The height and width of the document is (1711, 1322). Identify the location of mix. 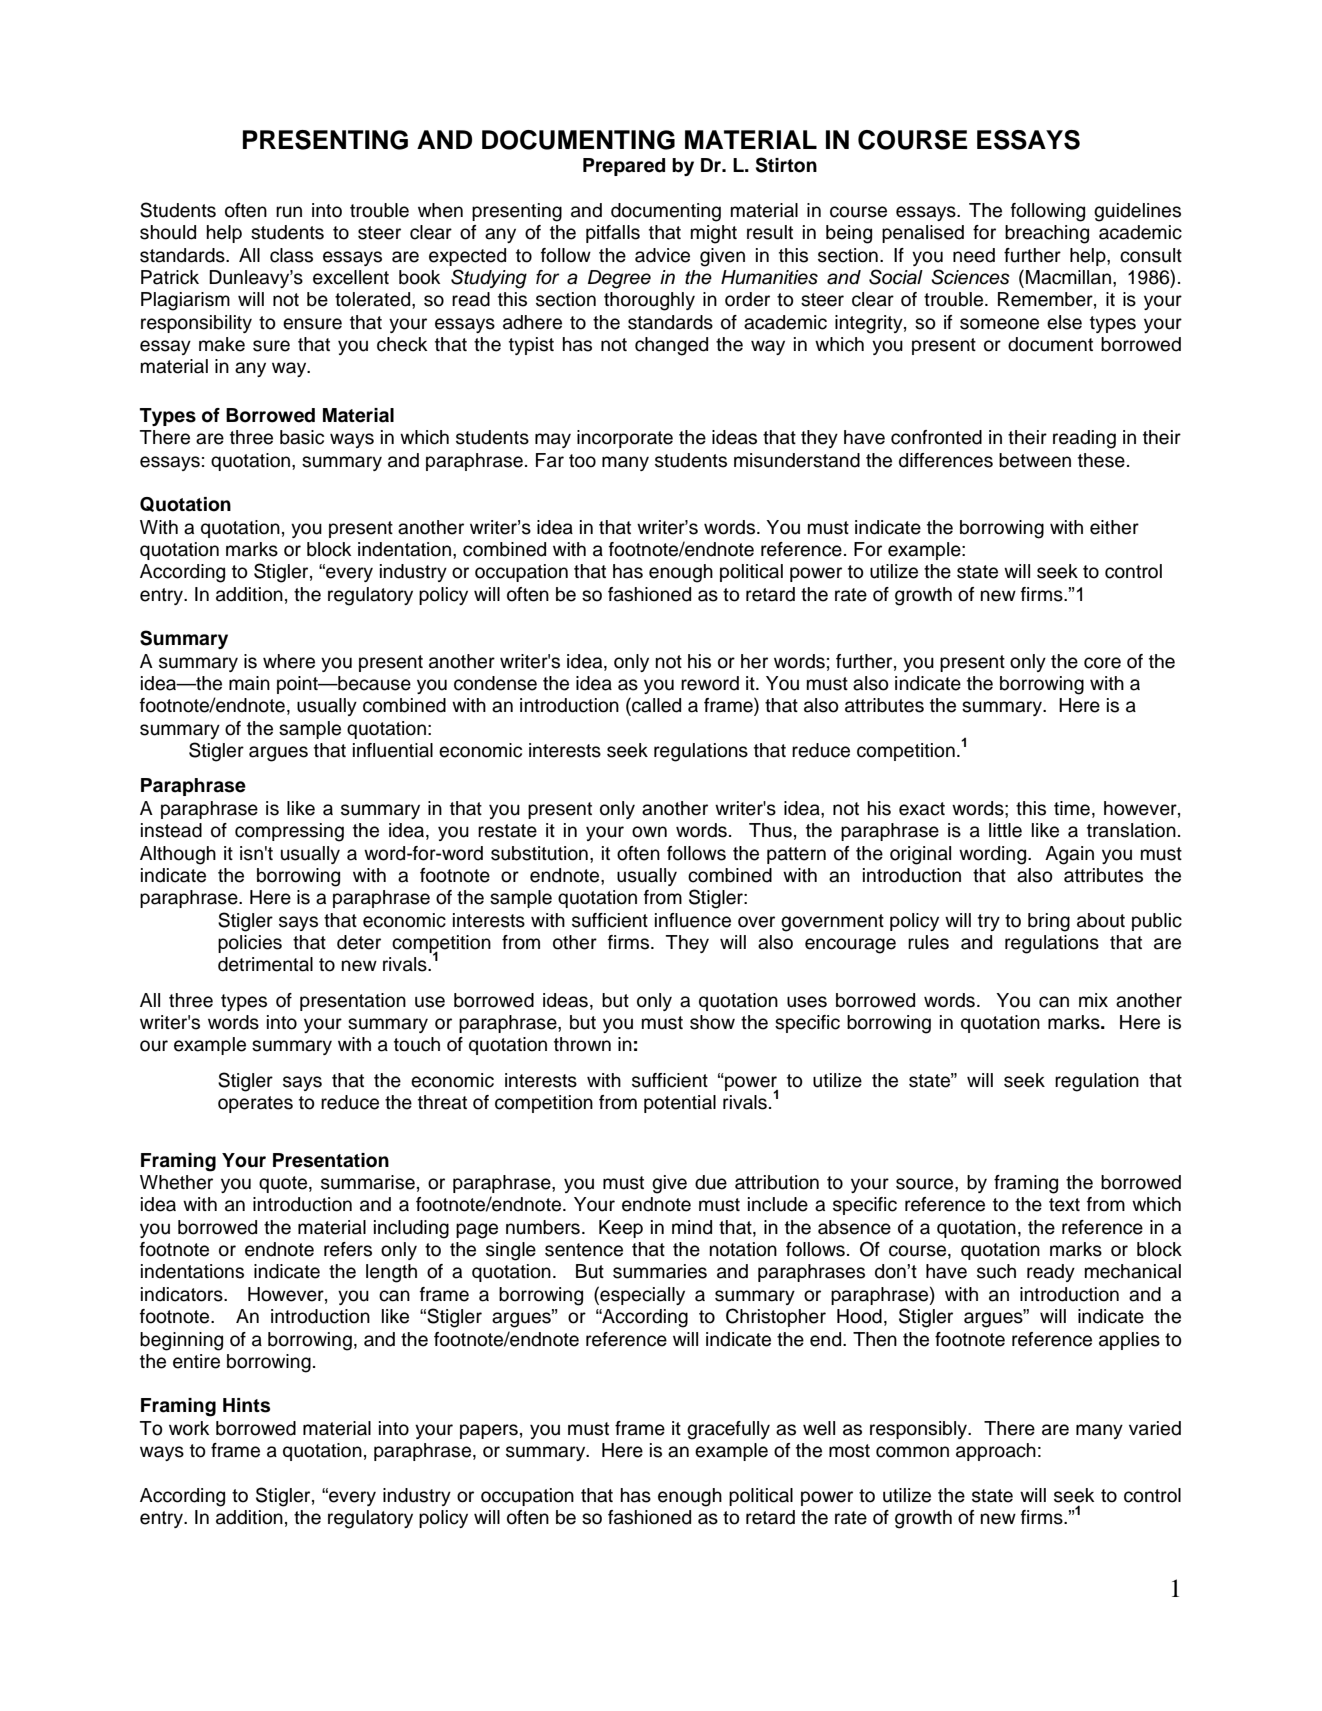
(1093, 1000).
